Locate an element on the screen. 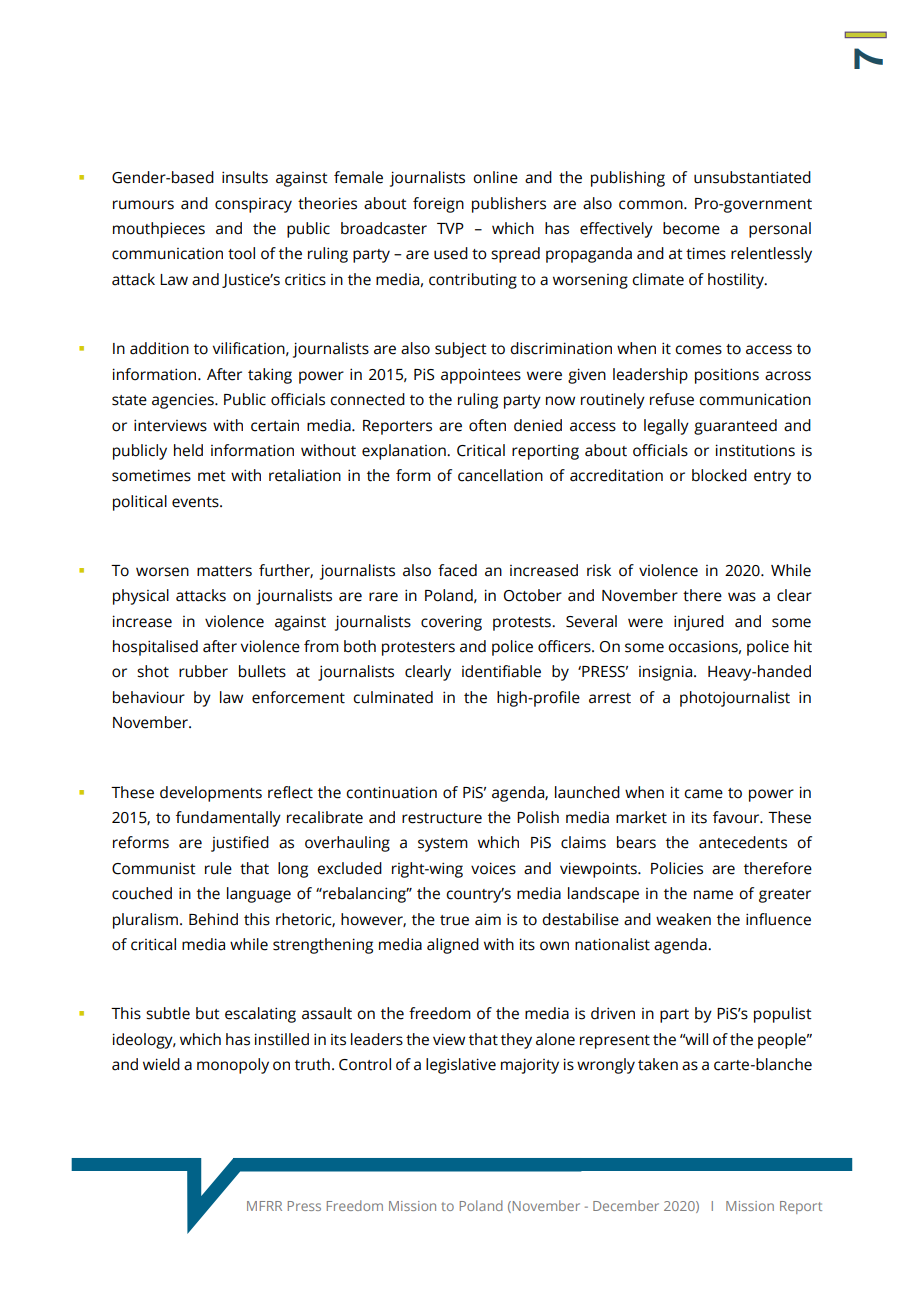 Image resolution: width=924 pixels, height=1307 pixels. monopoly is located at coordinates (233, 1066).
